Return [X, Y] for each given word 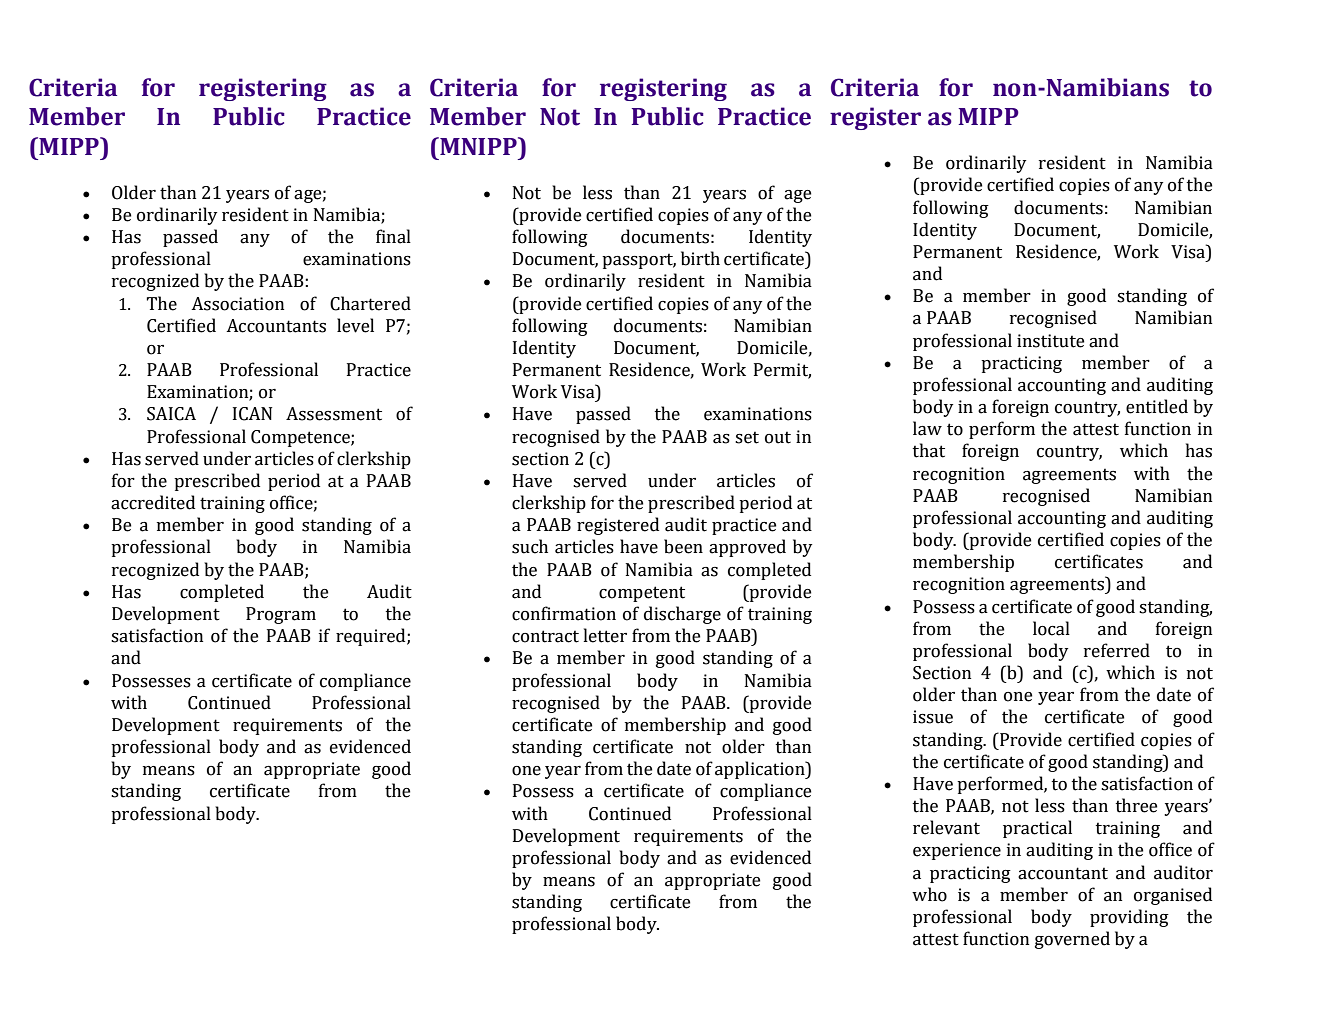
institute [1050, 341]
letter [605, 635]
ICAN [252, 414]
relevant [946, 827]
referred [1117, 650]
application [761, 770]
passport [639, 261]
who [929, 894]
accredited [153, 502]
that [929, 450]
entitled [1157, 406]
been [683, 546]
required [372, 637]
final [393, 236]
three [1136, 805]
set [747, 437]
